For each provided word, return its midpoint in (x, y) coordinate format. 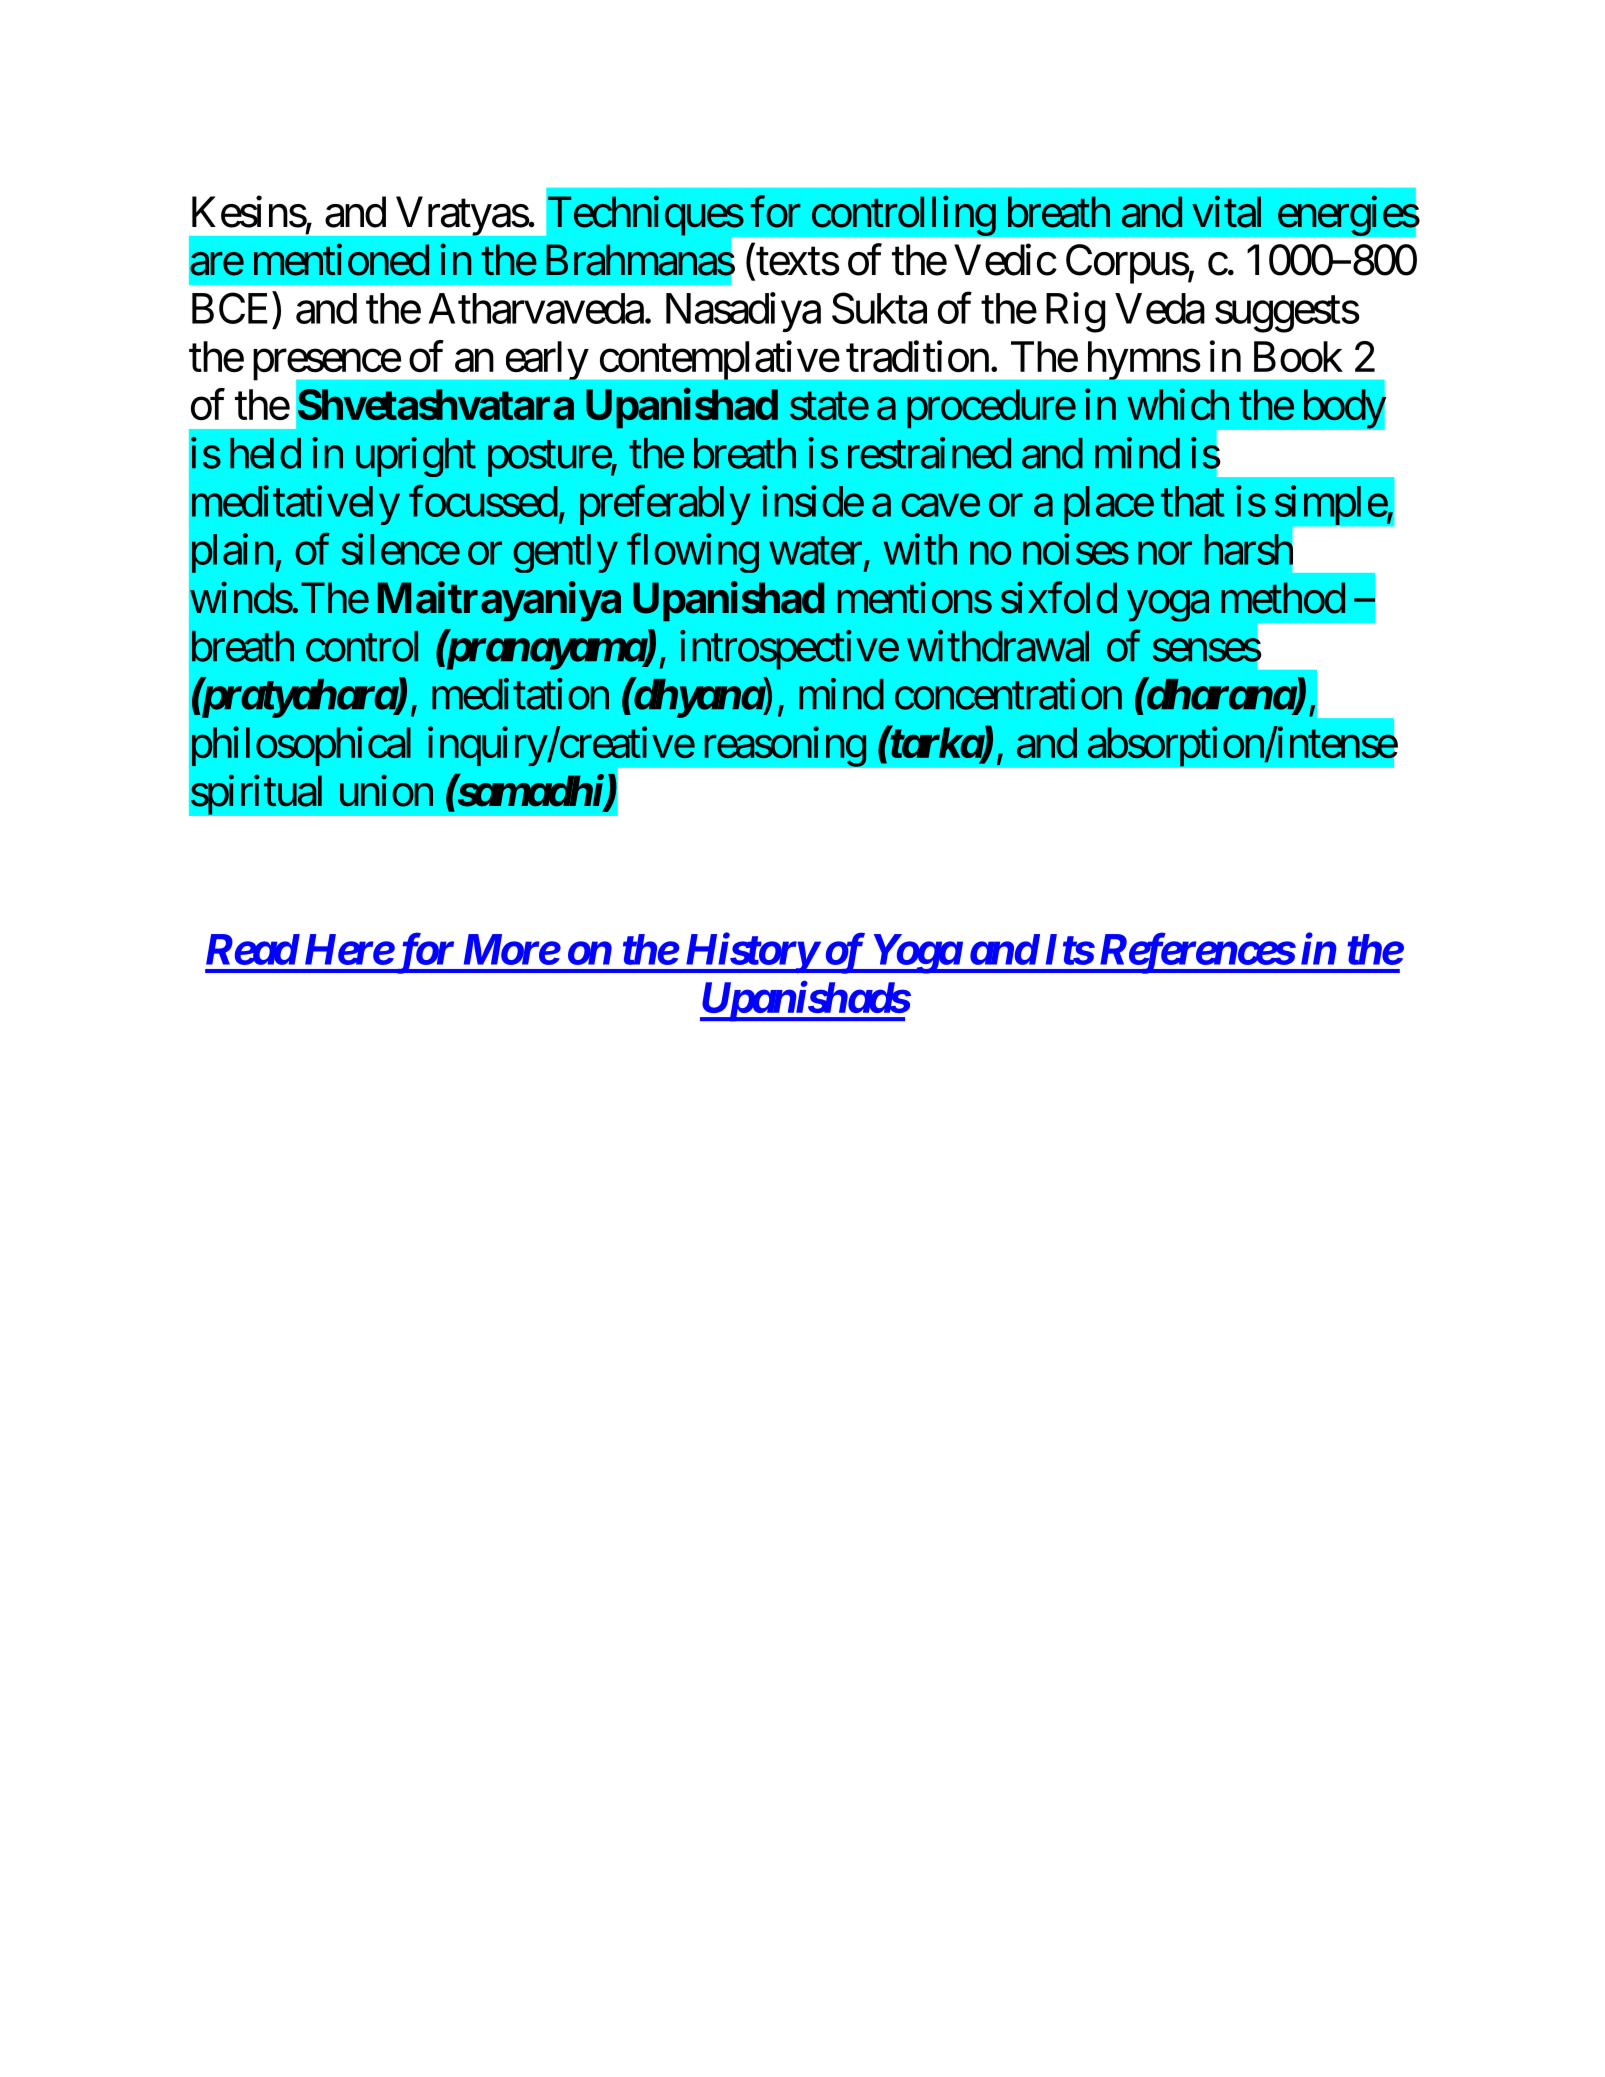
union (386, 791)
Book (1298, 356)
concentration (1008, 694)
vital (1226, 212)
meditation (520, 694)
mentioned (341, 260)
